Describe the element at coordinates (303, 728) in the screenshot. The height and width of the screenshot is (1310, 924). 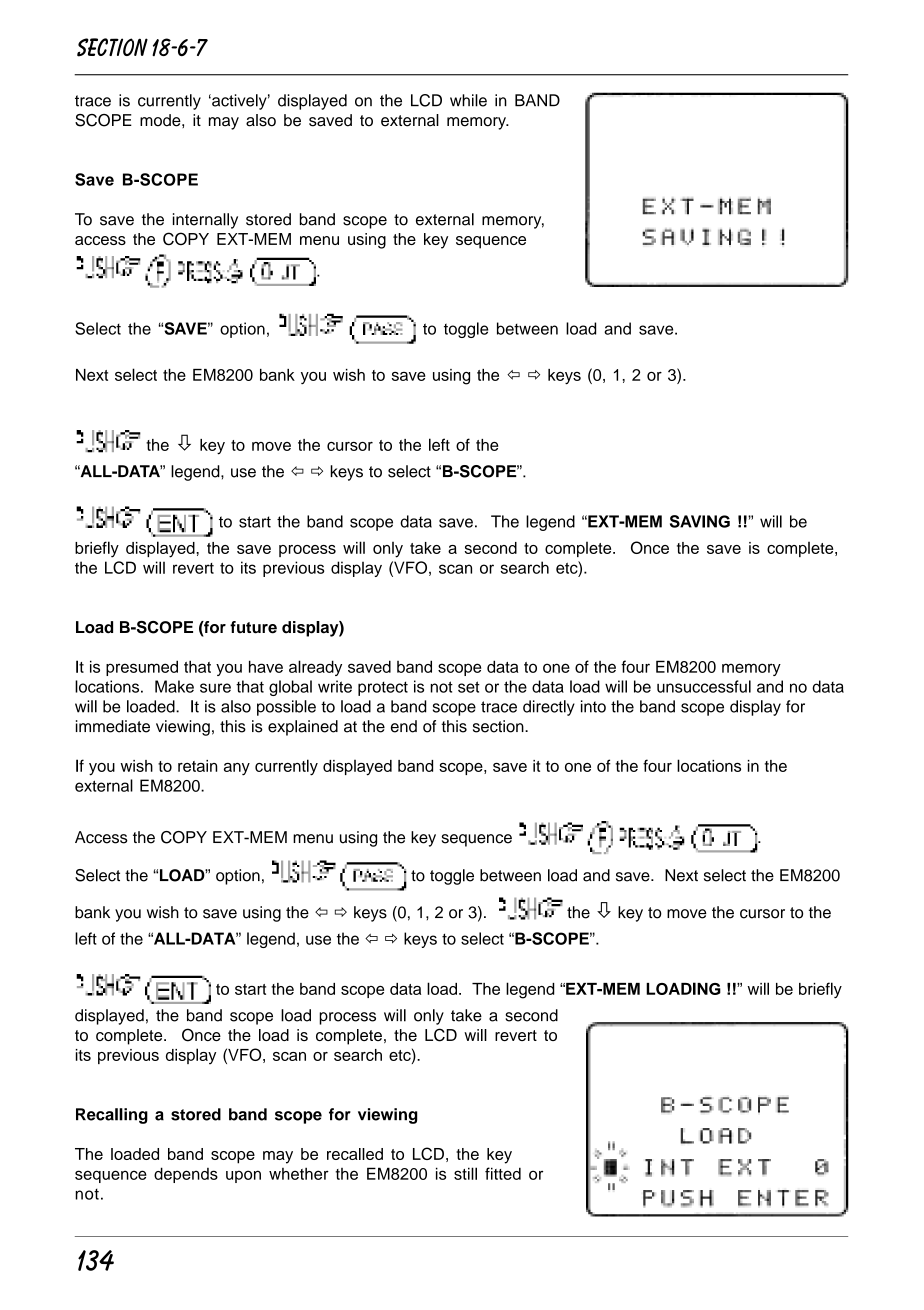
I see `explained` at that location.
